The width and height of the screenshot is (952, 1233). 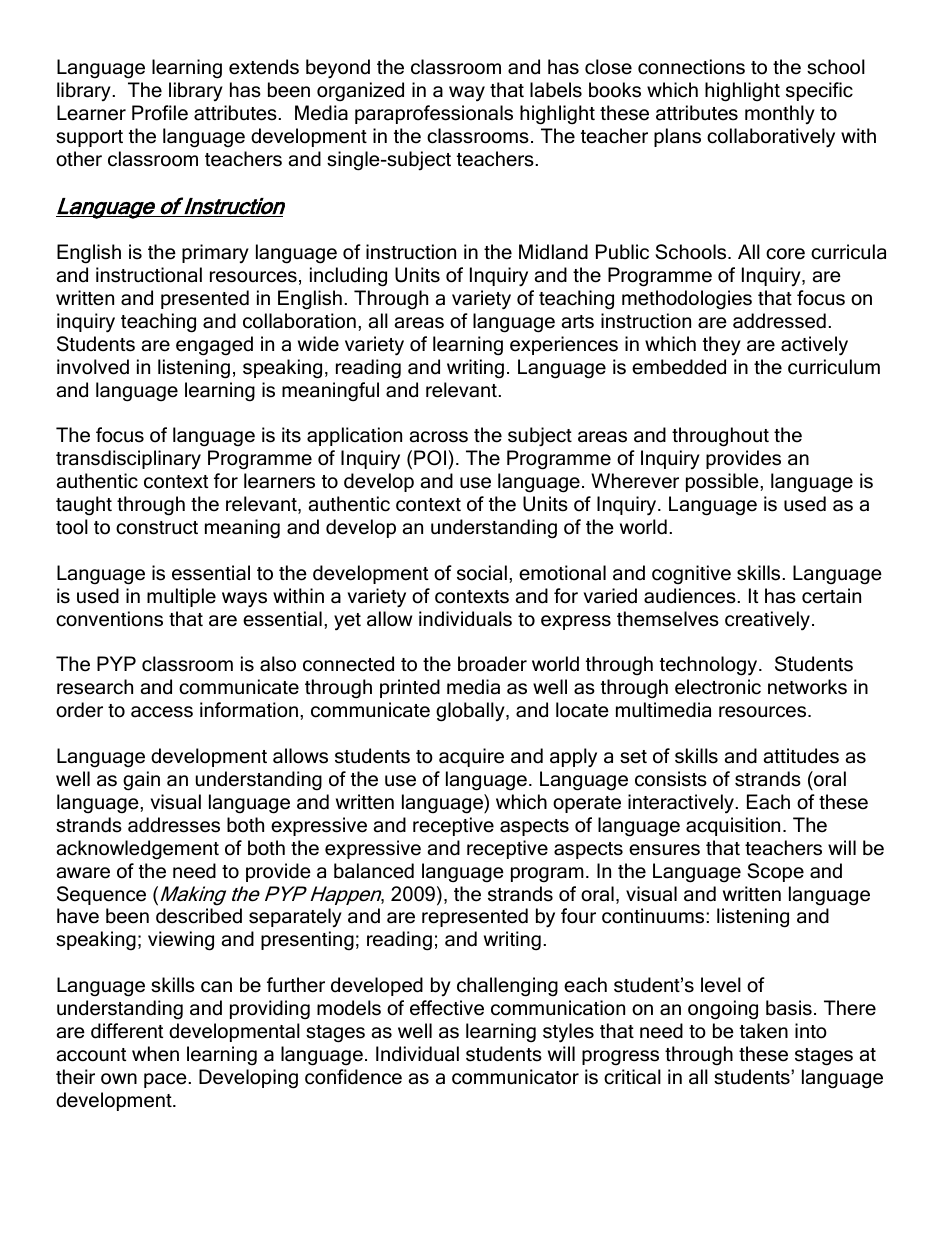 I want to click on when, so click(x=155, y=1054).
